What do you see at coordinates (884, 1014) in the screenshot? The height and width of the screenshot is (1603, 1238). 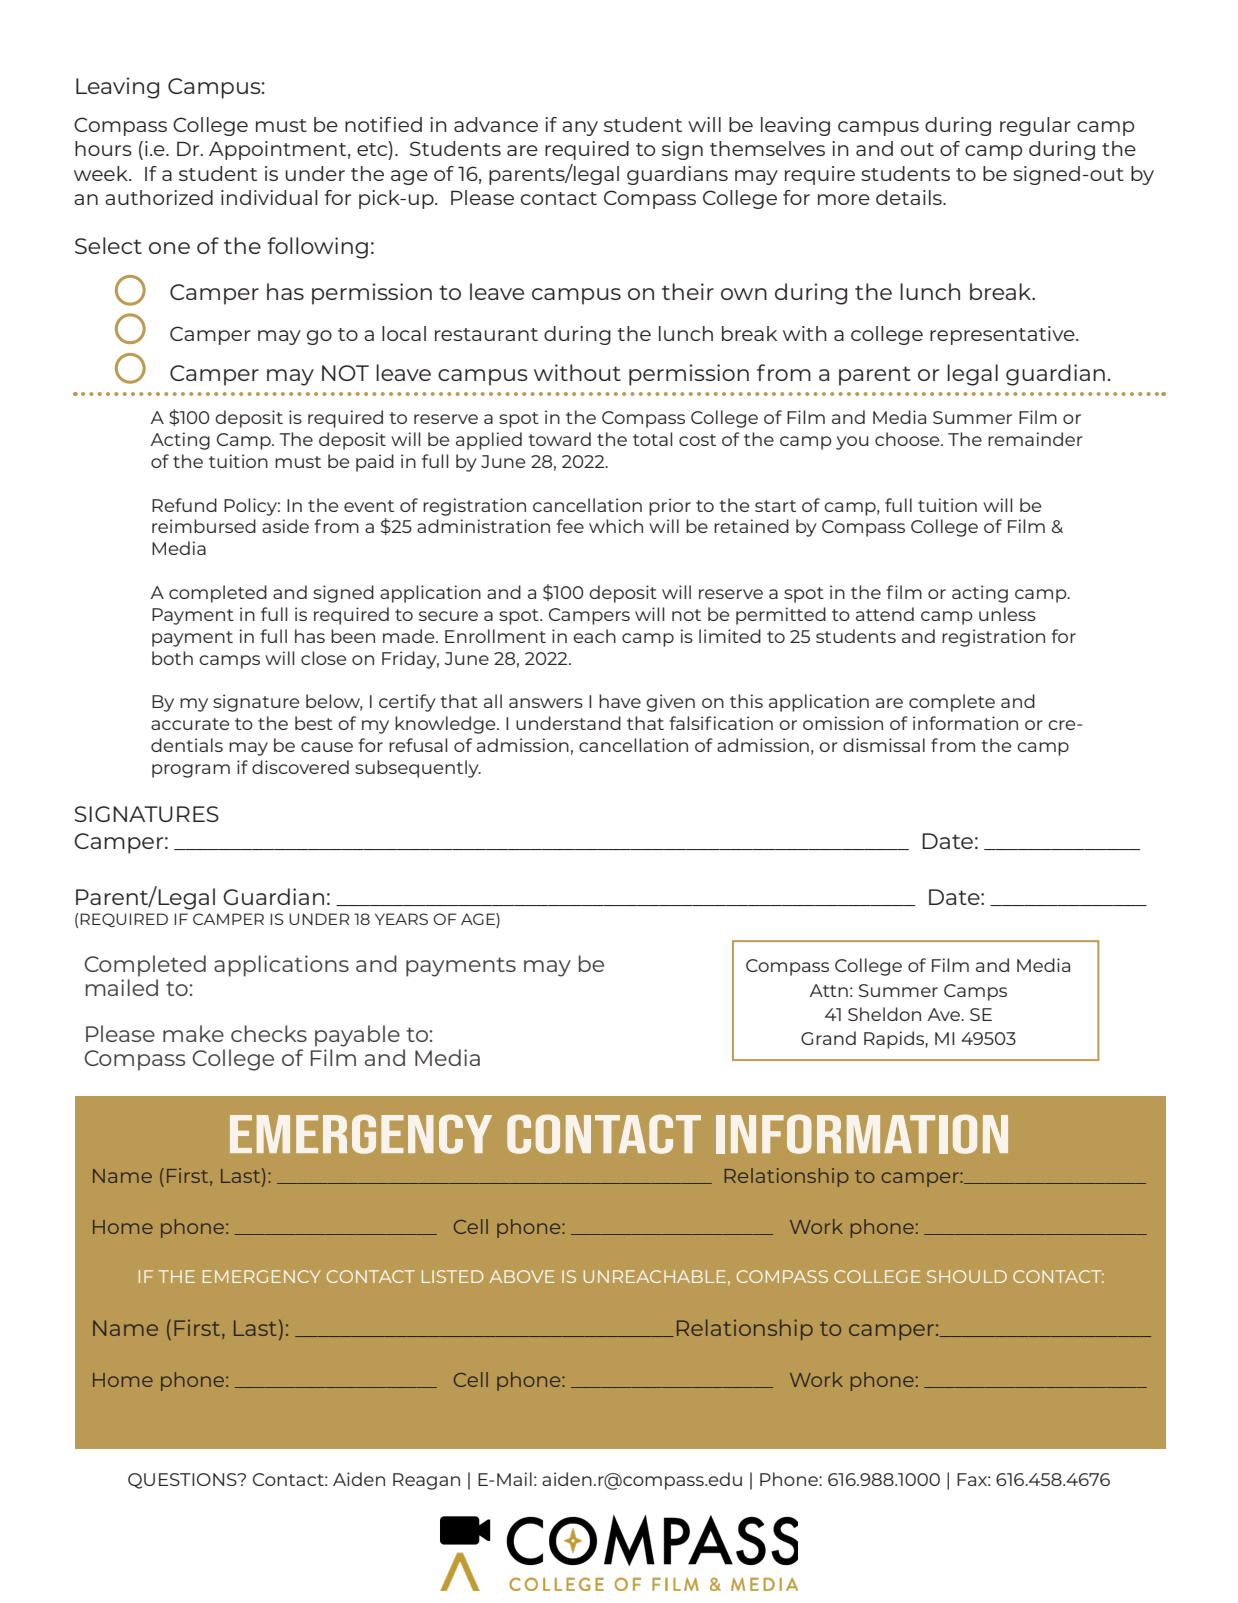 I see `Sheldon` at bounding box center [884, 1014].
